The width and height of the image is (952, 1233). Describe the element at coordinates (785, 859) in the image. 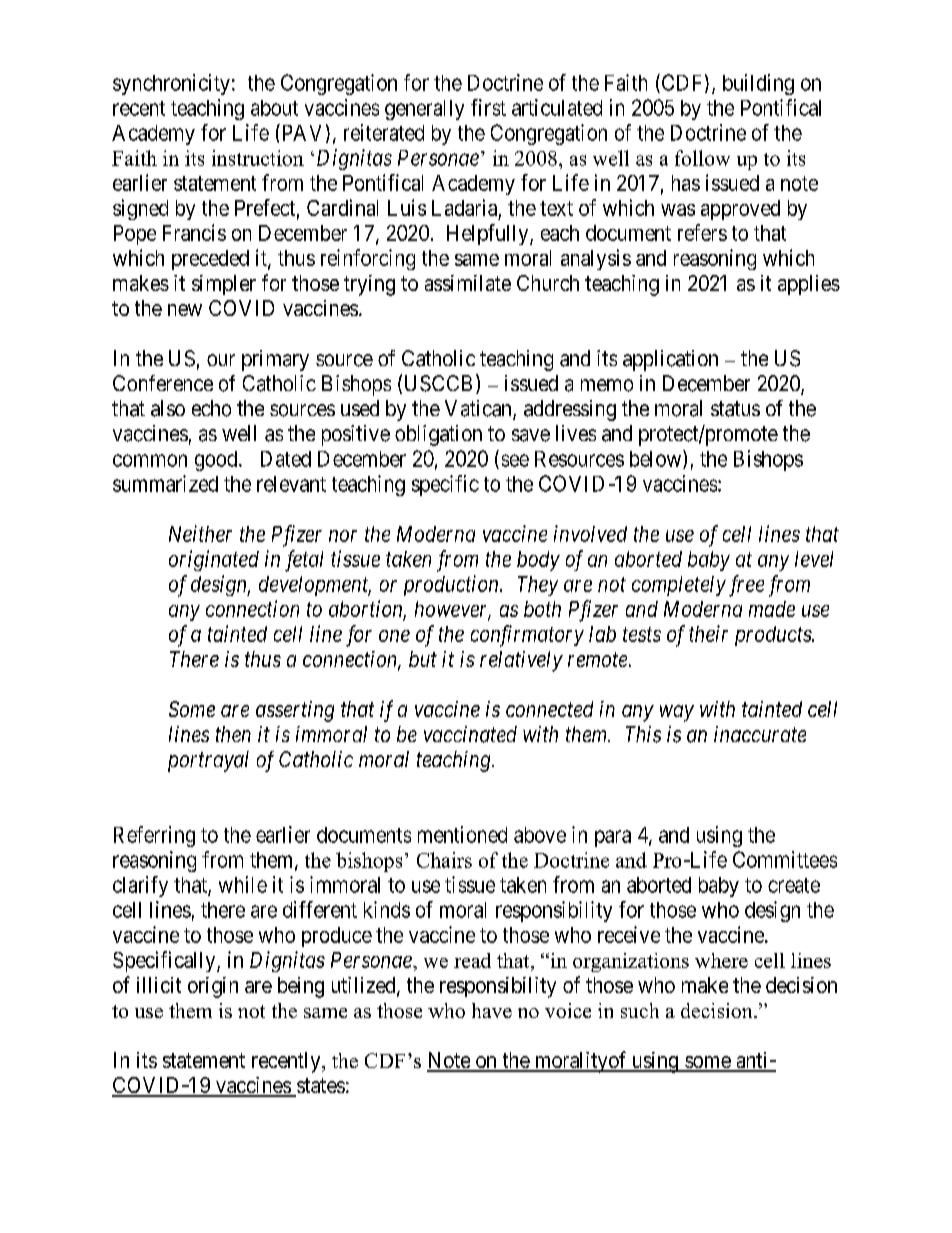

I see `Committees` at that location.
